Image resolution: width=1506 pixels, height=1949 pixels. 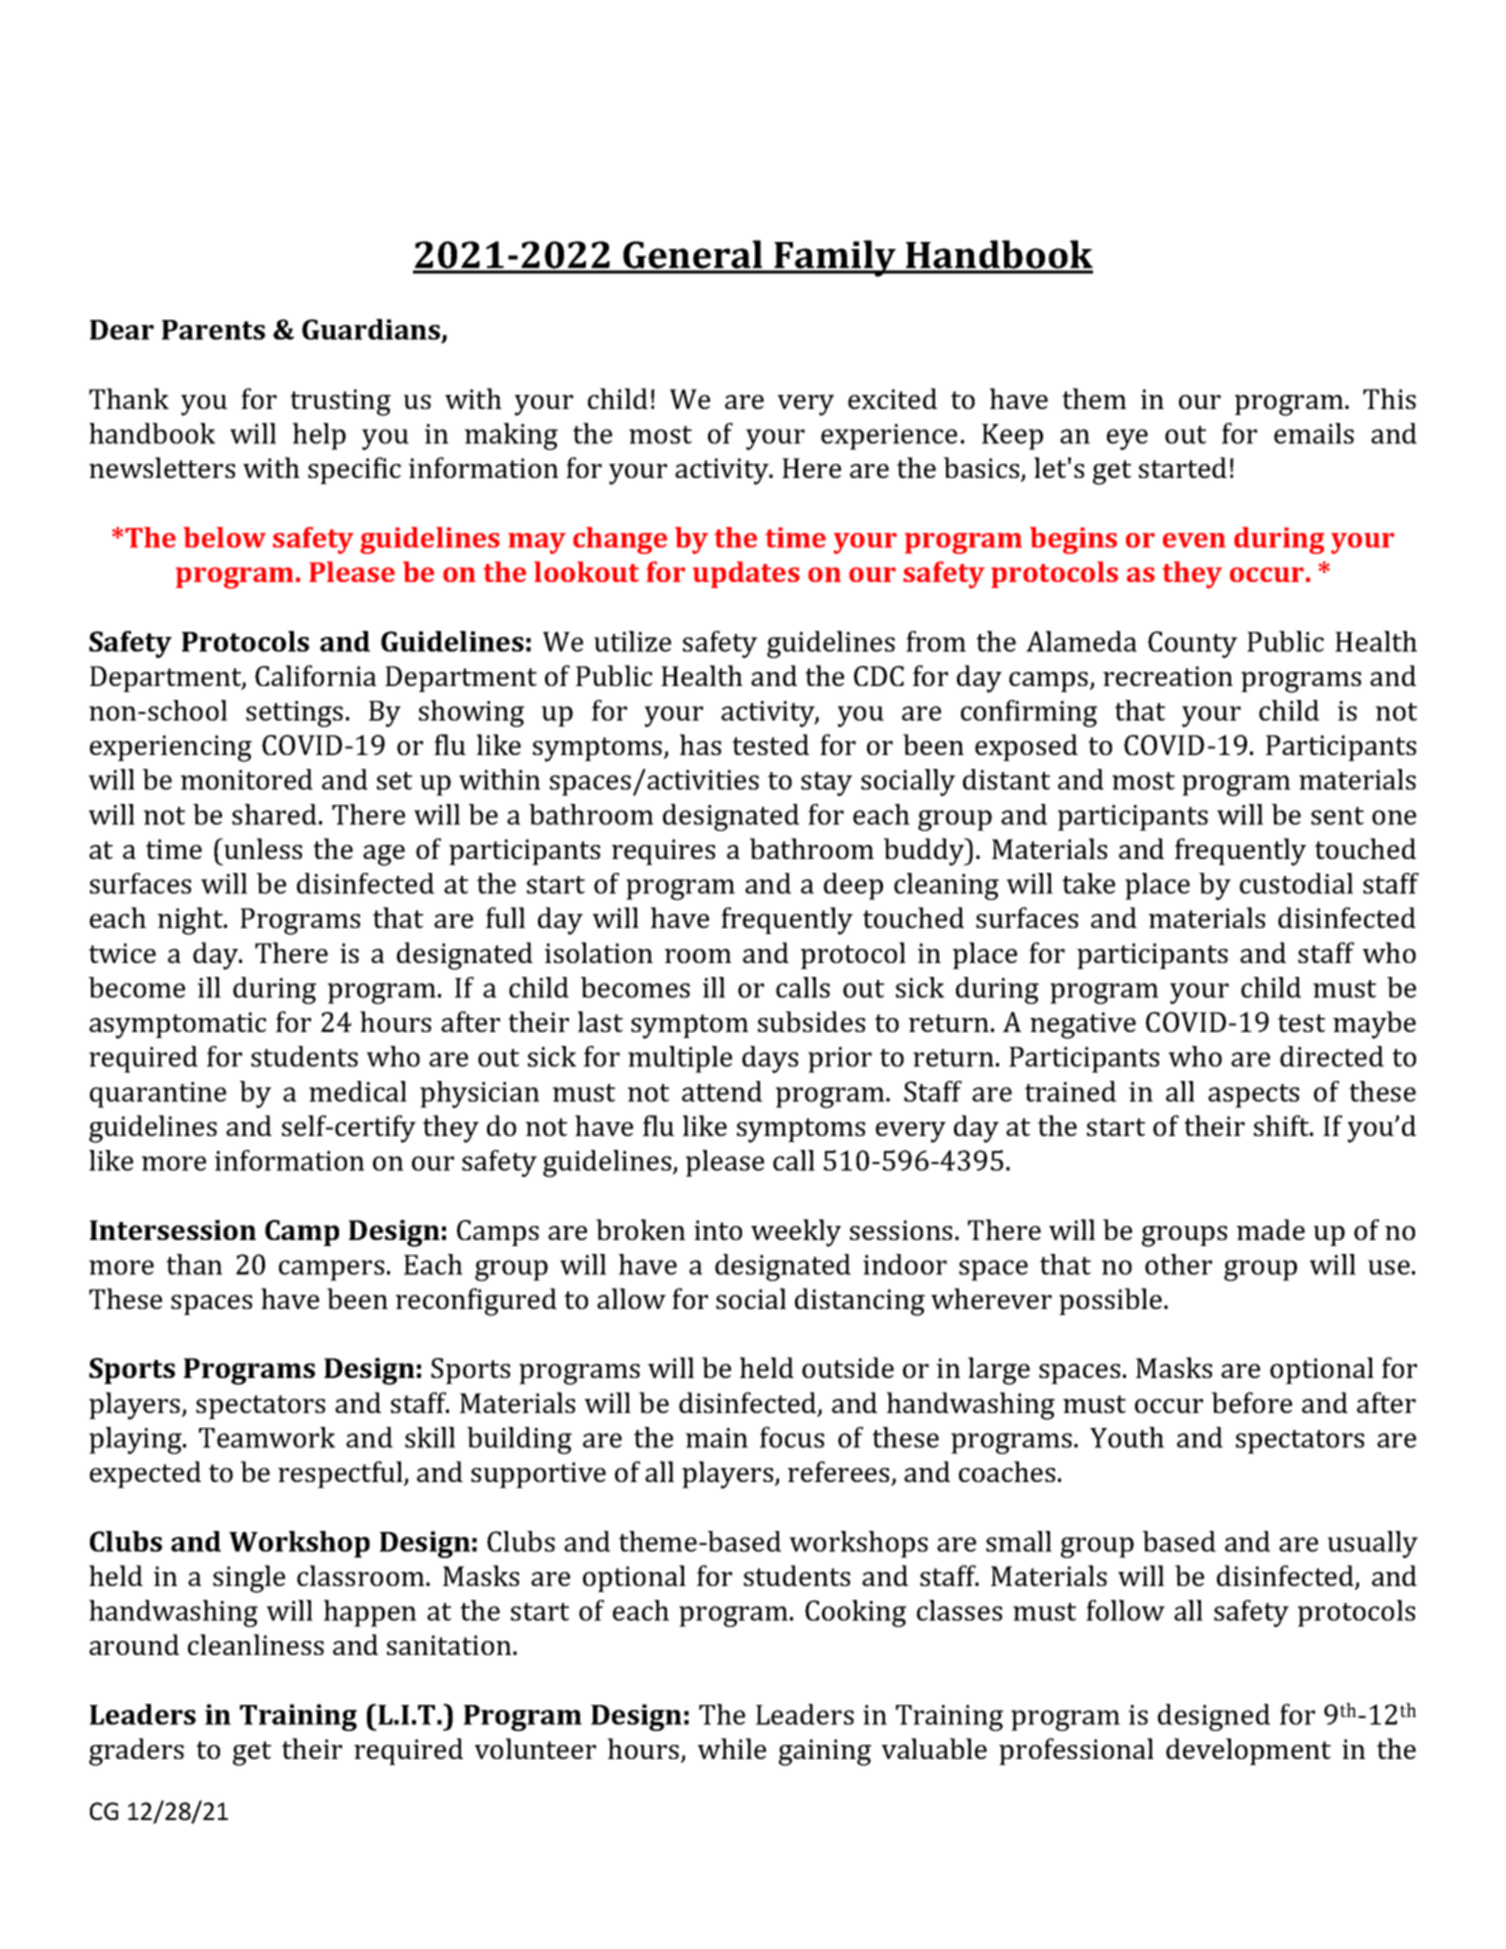 I want to click on California, so click(x=315, y=675).
